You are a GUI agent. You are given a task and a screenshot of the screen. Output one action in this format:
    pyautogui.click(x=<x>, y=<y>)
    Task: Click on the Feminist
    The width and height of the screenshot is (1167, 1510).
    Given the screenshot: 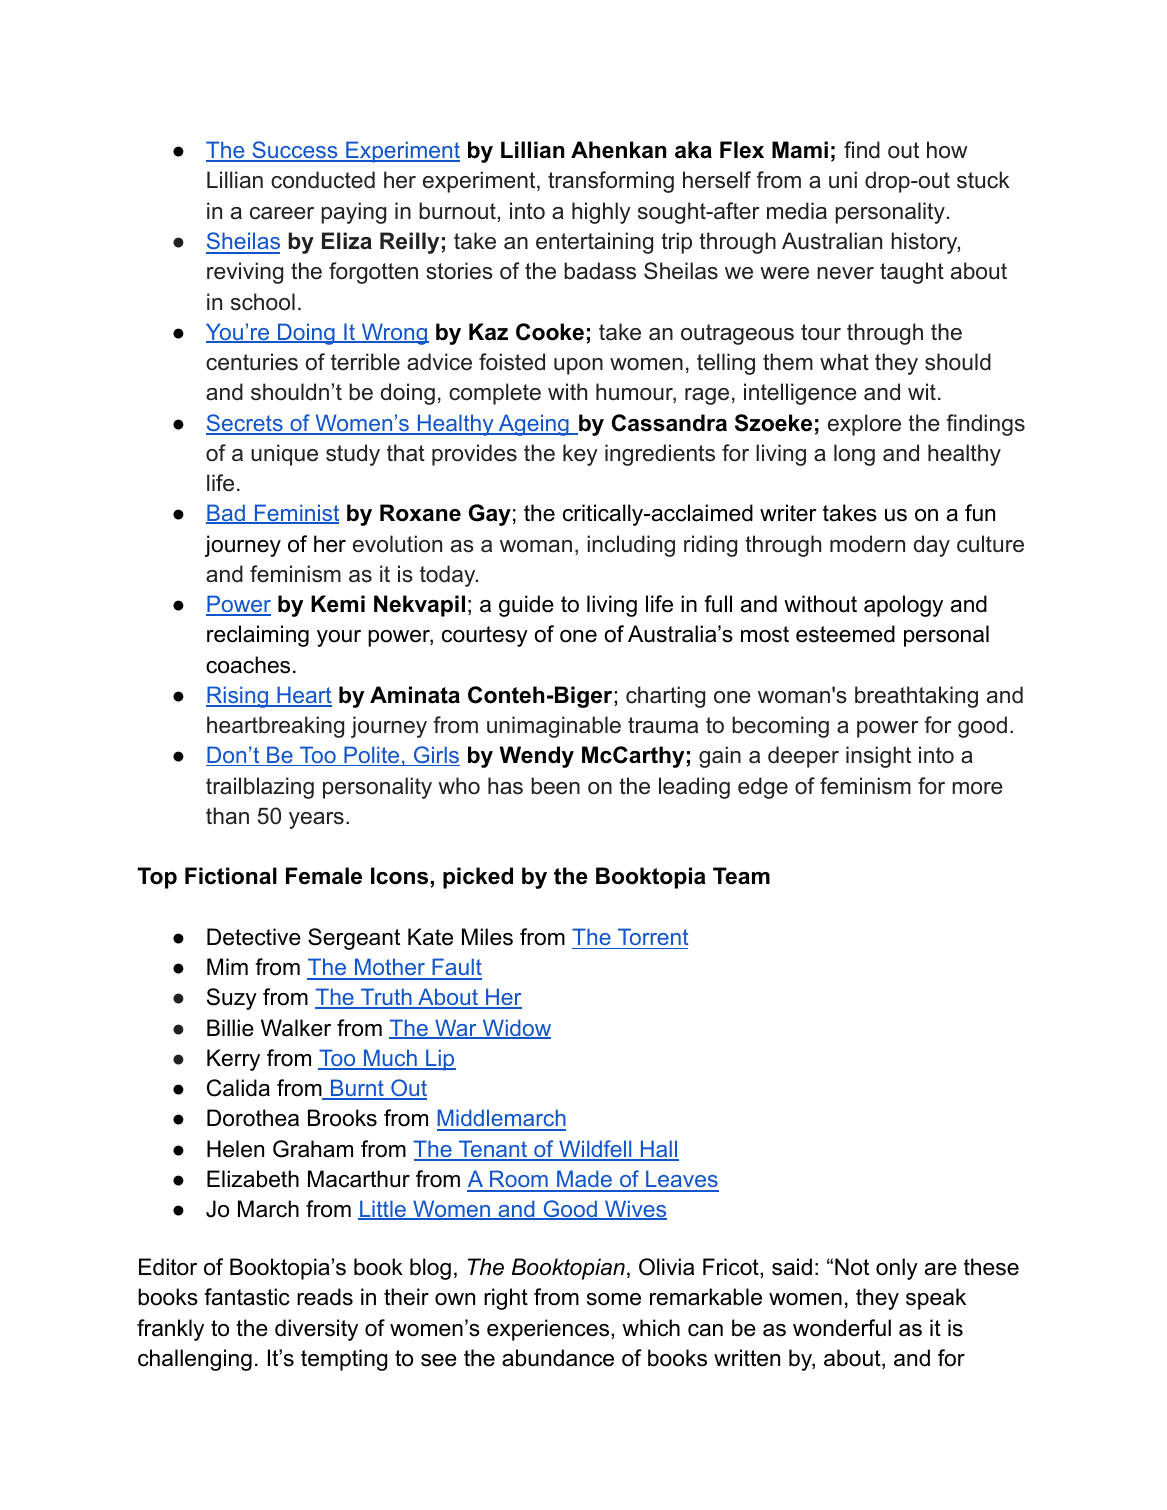 What is the action you would take?
    pyautogui.click(x=295, y=514)
